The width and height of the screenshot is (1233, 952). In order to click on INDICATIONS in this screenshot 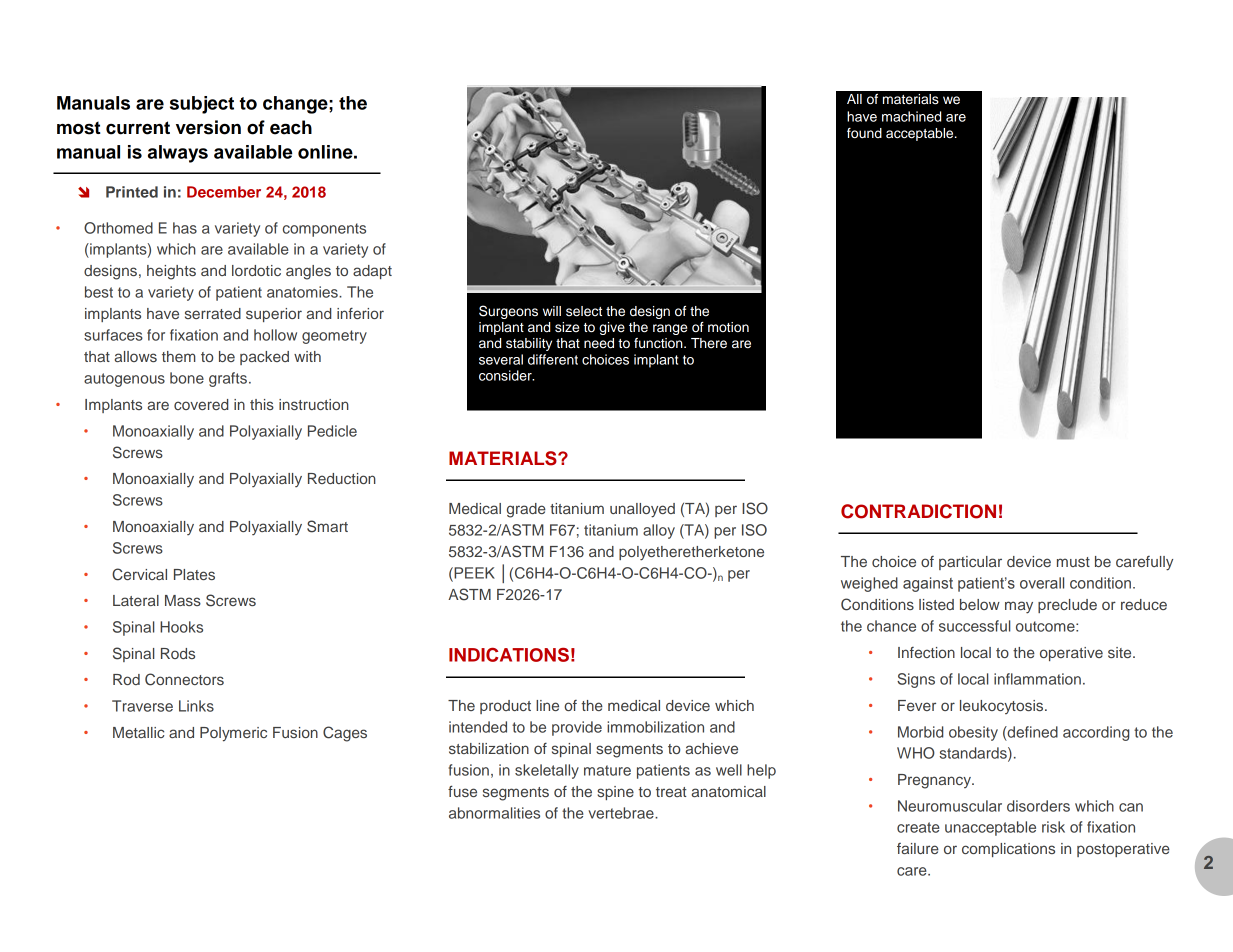, I will do `click(509, 654)`.
